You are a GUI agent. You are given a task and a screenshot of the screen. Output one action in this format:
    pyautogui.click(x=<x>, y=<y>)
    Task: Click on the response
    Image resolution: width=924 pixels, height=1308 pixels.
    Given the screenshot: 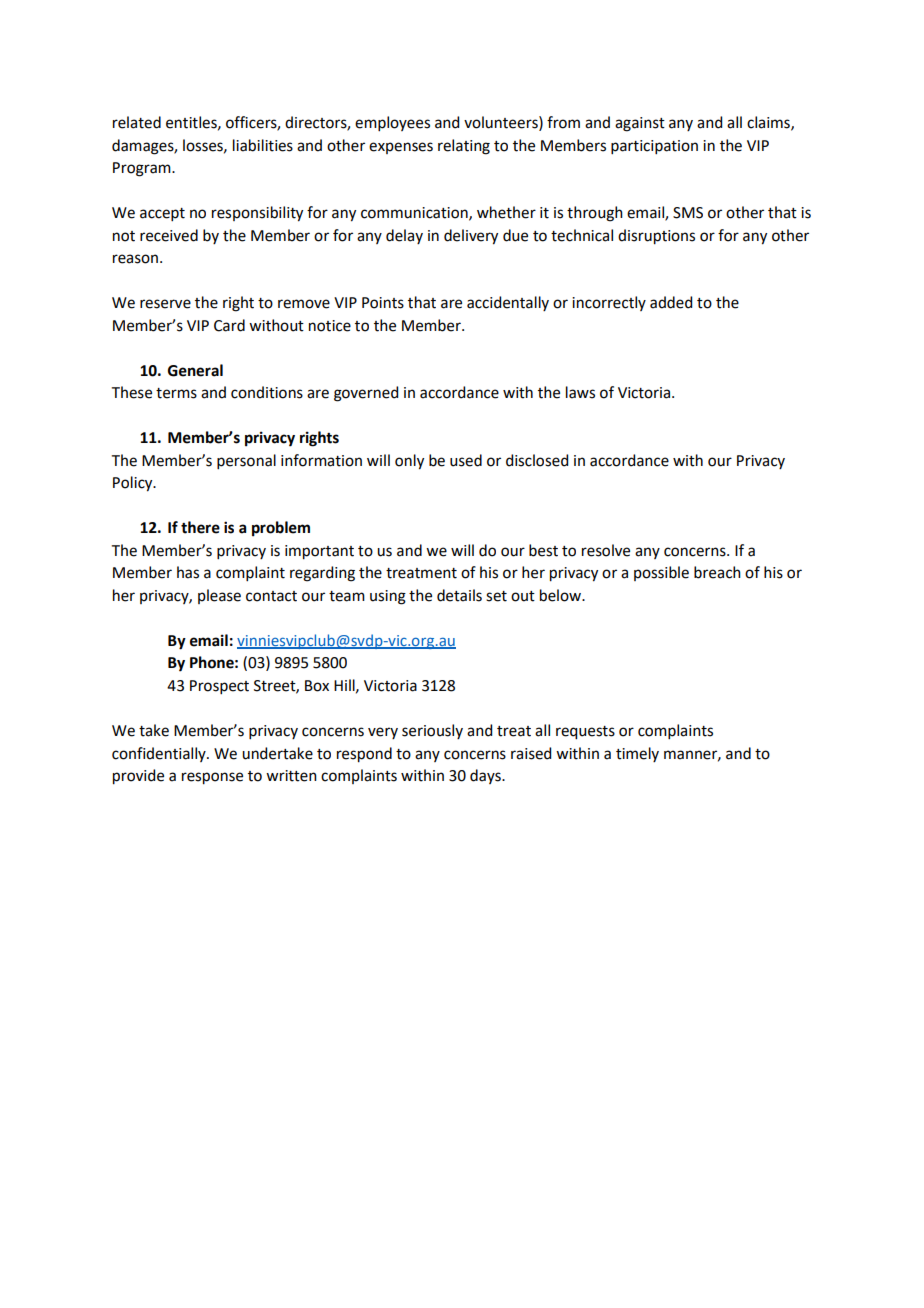 What is the action you would take?
    pyautogui.click(x=212, y=778)
